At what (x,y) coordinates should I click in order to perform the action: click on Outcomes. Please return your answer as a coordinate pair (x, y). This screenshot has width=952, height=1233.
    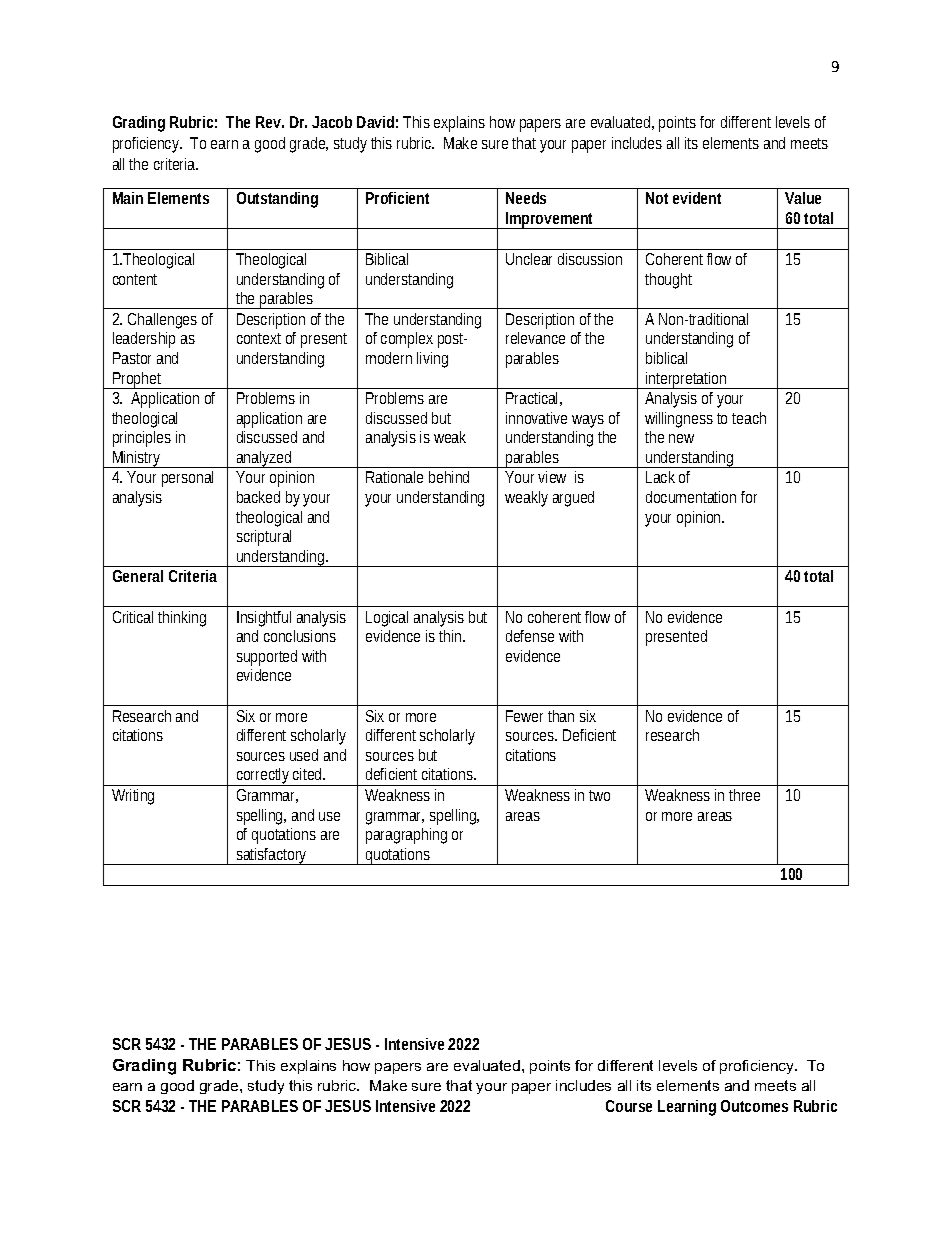
    Looking at the image, I should click on (754, 1106).
